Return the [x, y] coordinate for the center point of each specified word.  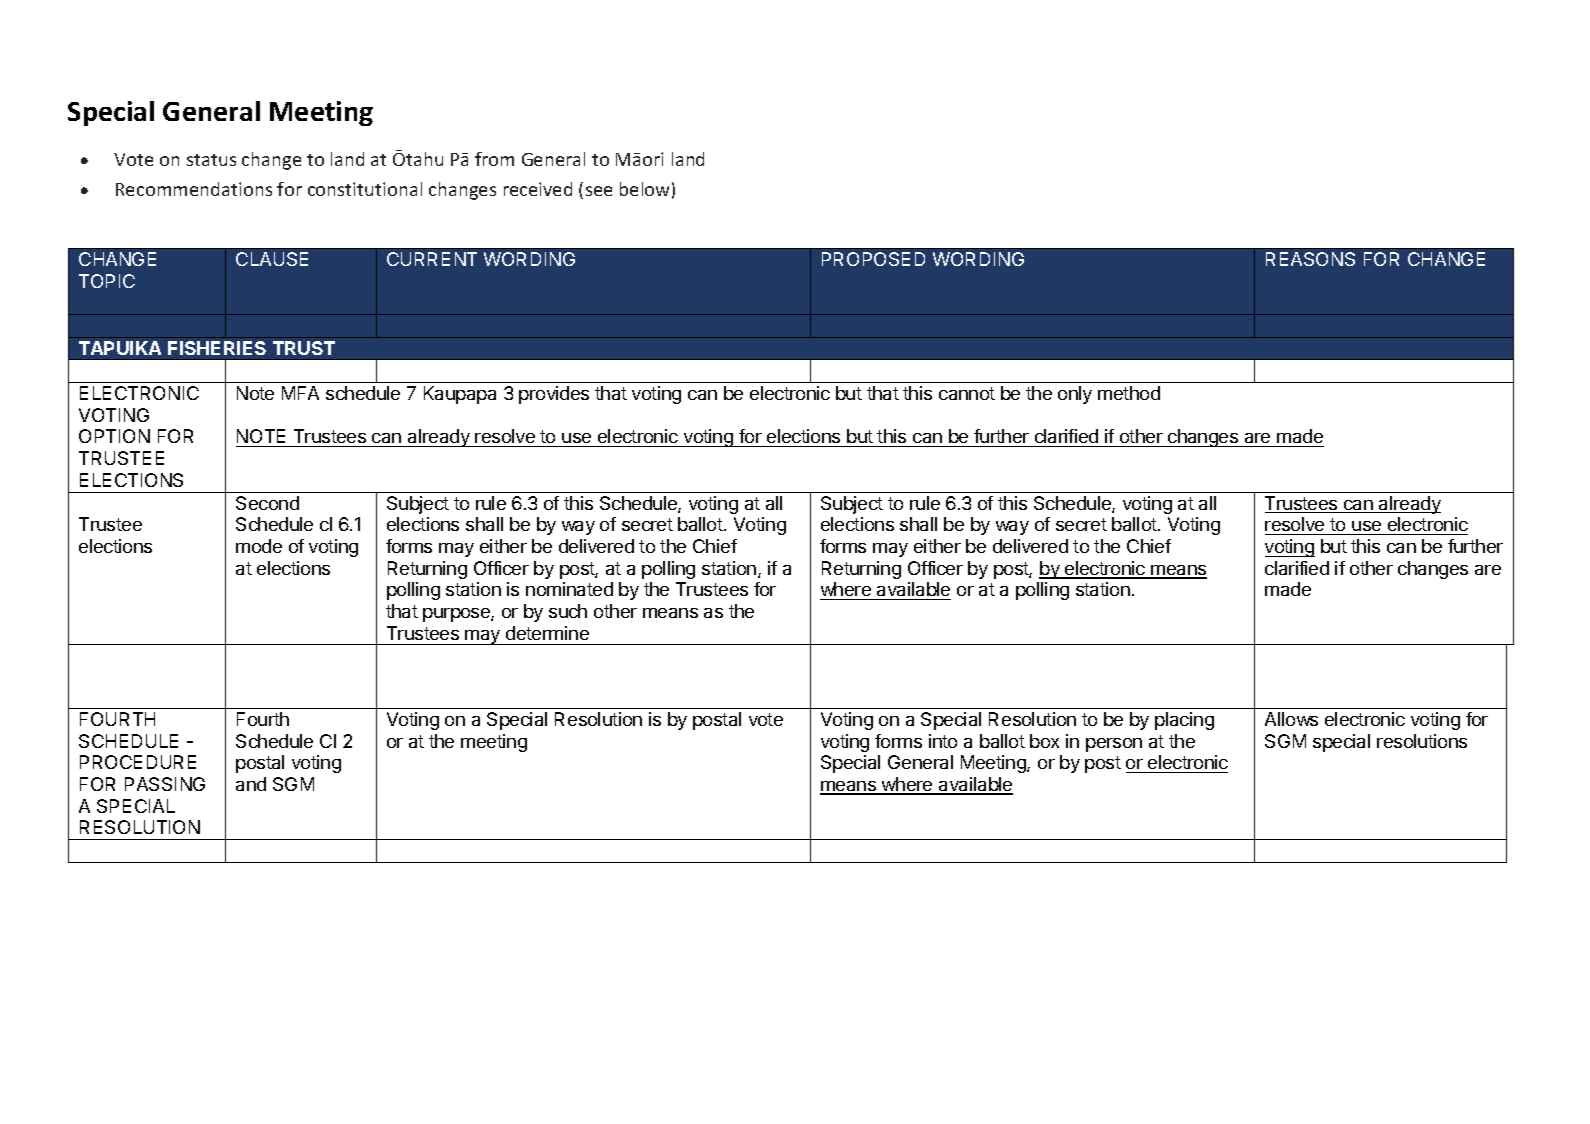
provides [554, 395]
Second [267, 503]
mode [259, 546]
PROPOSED [873, 259]
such [568, 611]
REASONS [1310, 259]
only [1075, 395]
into [943, 741]
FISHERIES [217, 348]
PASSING [165, 784]
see [599, 191]
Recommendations [194, 189]
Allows [1291, 719]
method [1129, 393]
